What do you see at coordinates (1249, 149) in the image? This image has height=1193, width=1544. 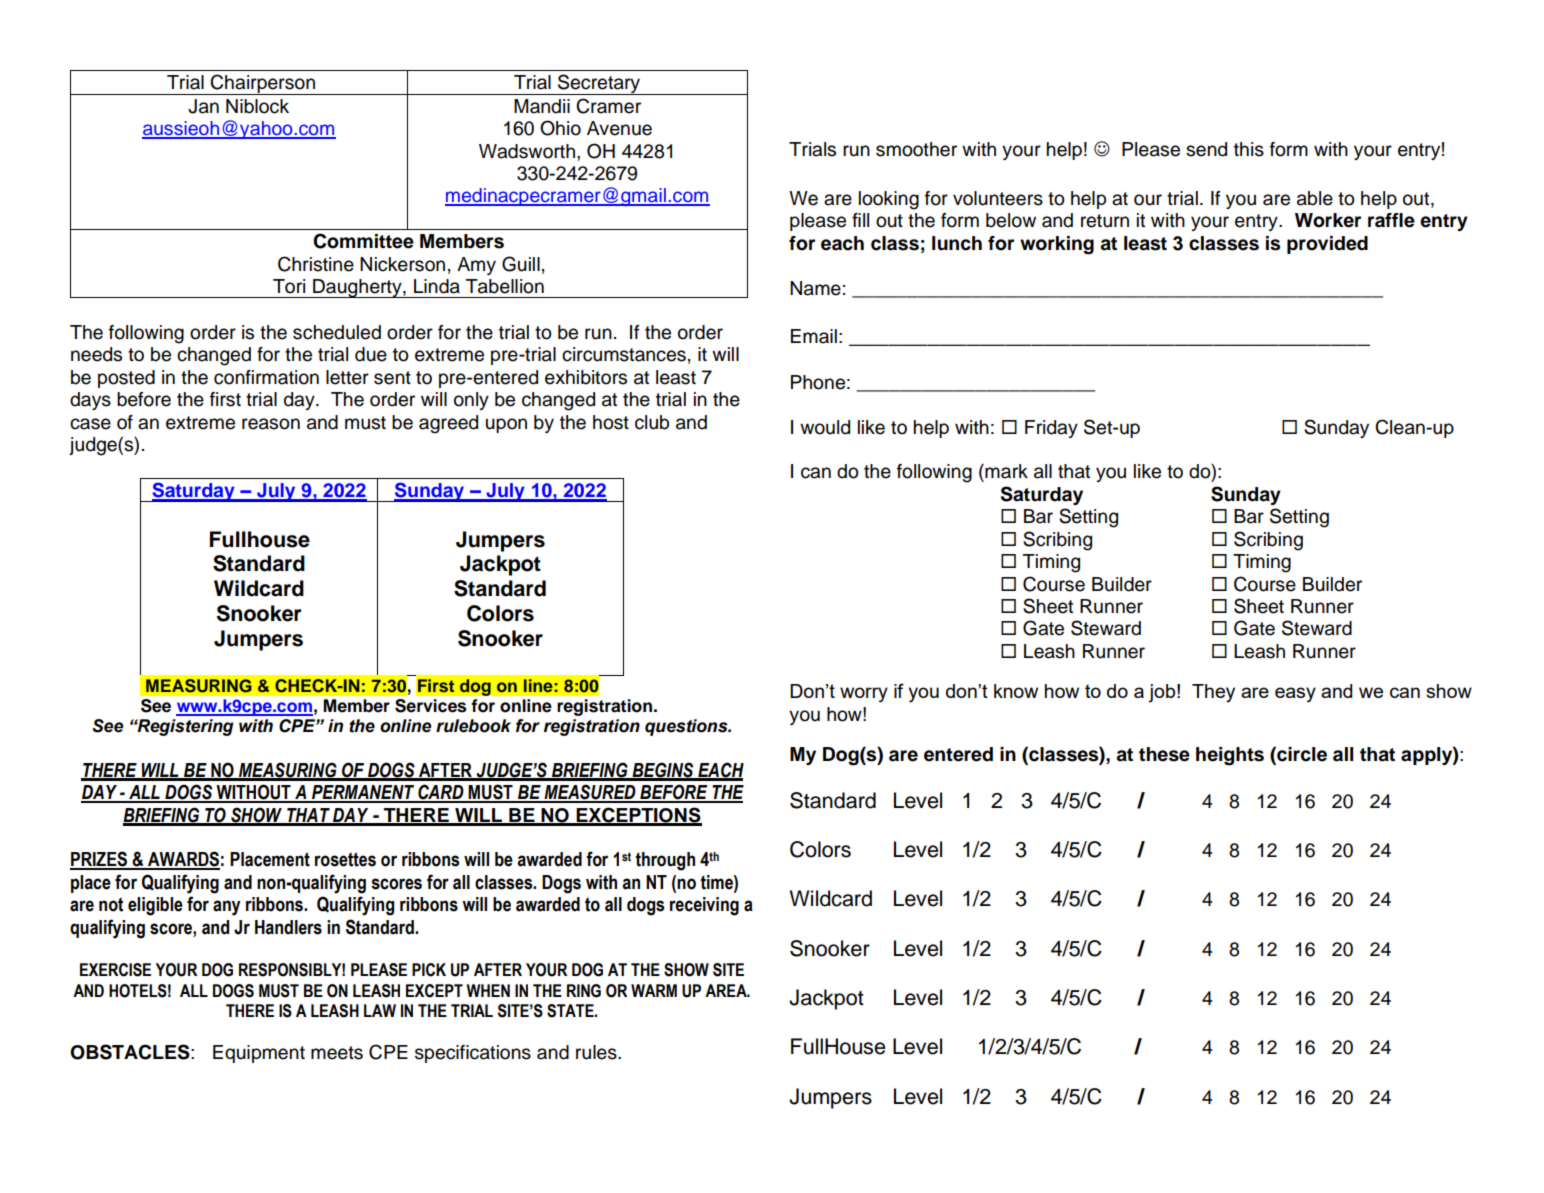 I see `this` at bounding box center [1249, 149].
